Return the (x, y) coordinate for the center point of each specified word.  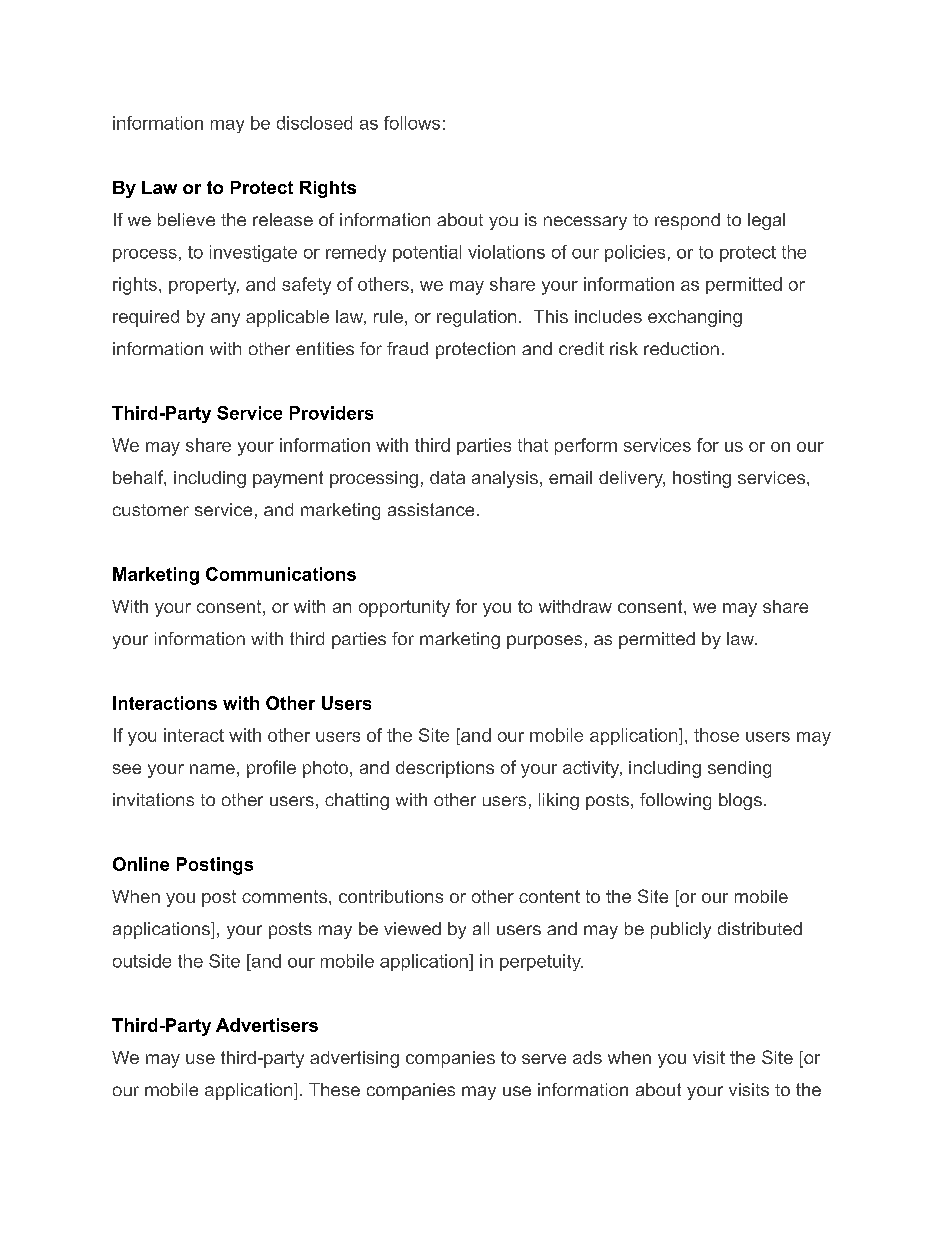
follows (412, 123)
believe (186, 219)
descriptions (445, 769)
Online (141, 864)
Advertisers (267, 1025)
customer (151, 510)
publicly (681, 930)
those (716, 735)
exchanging (695, 318)
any (225, 320)
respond (687, 221)
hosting (702, 479)
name (212, 769)
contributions (391, 896)
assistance (431, 509)
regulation (476, 318)
